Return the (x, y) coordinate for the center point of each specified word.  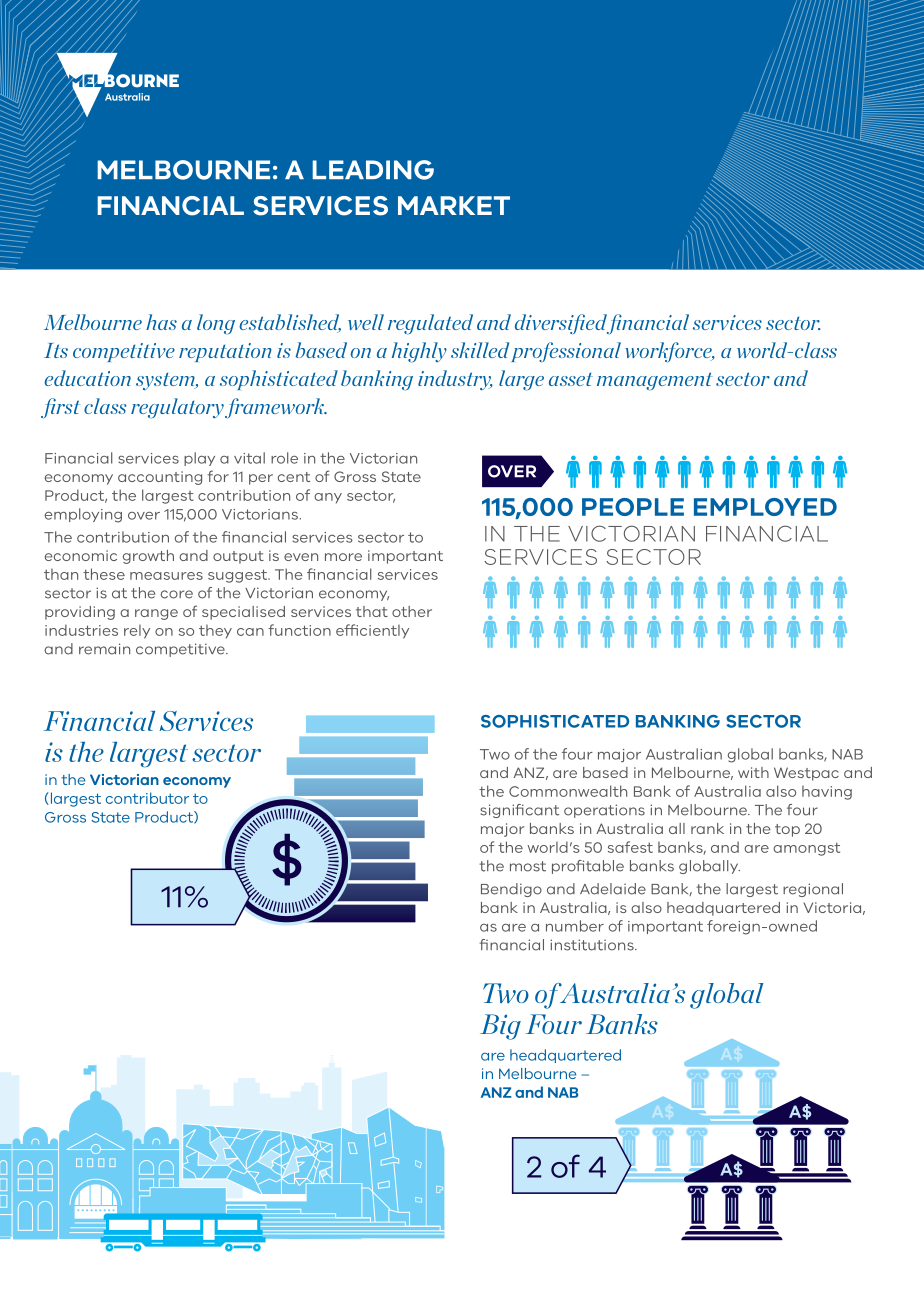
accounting (160, 478)
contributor (147, 798)
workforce (669, 352)
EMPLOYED (765, 507)
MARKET (454, 205)
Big (500, 1027)
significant (519, 811)
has (161, 322)
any (328, 498)
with (753, 772)
